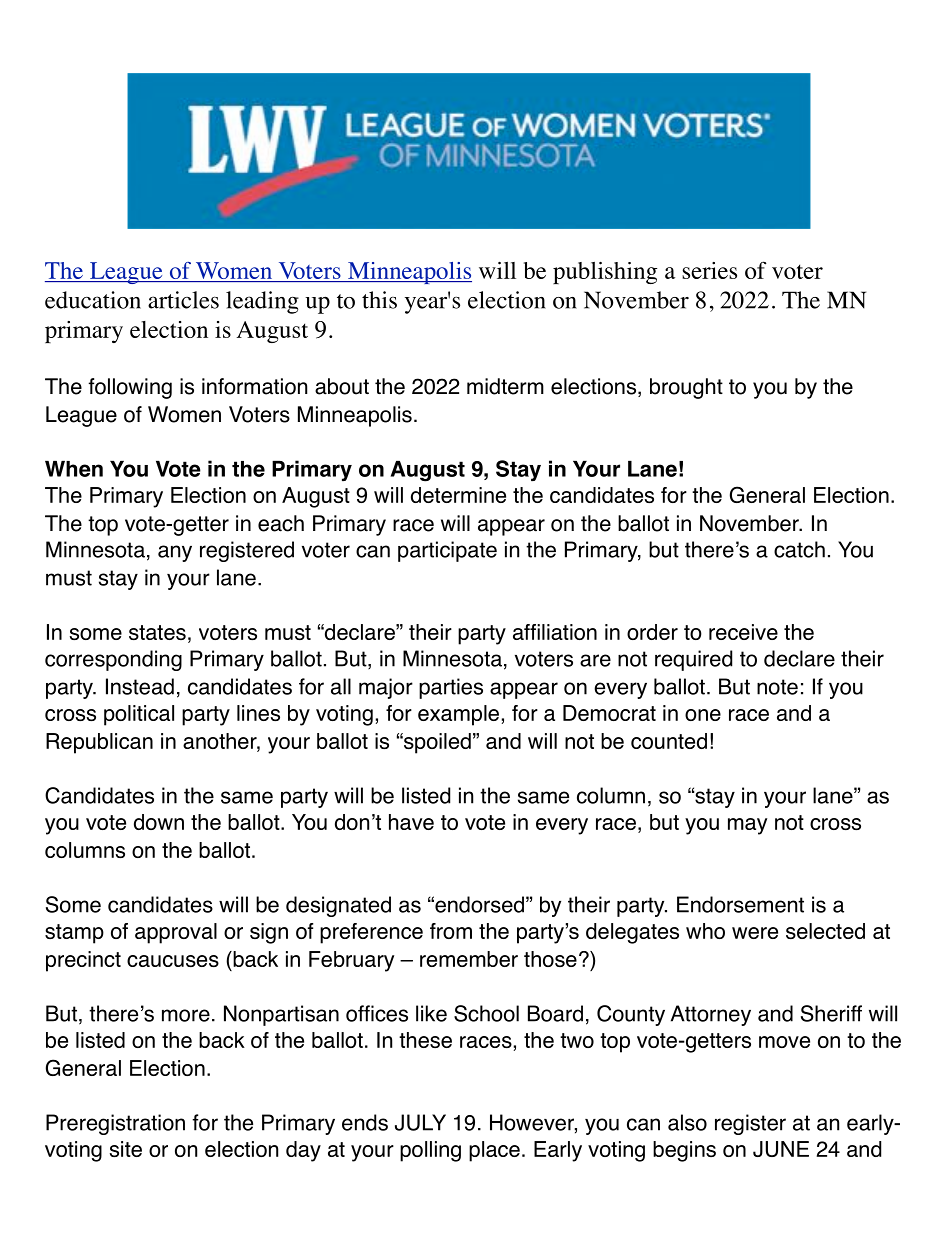 The image size is (952, 1233). Describe the element at coordinates (183, 300) in the screenshot. I see `articles` at that location.
